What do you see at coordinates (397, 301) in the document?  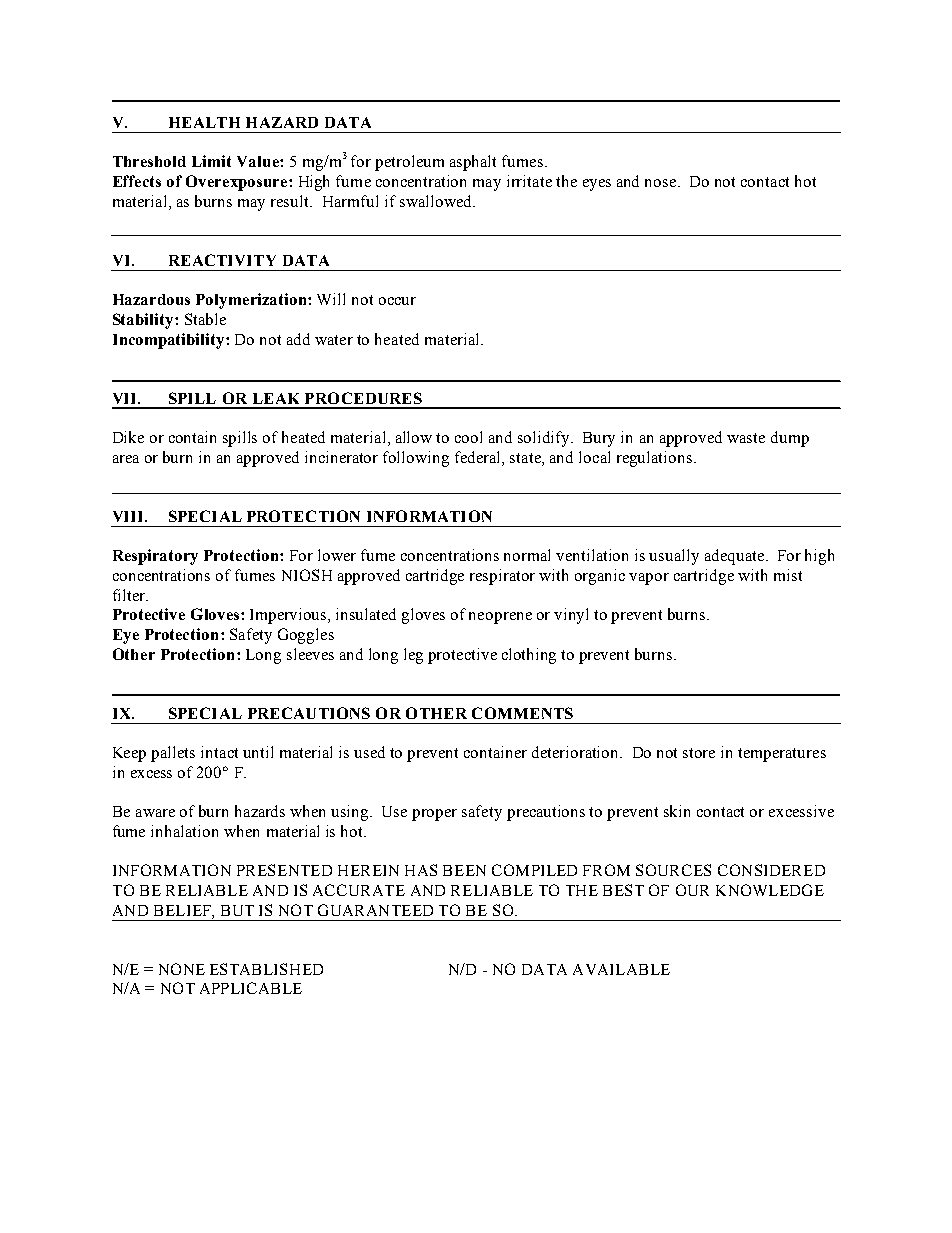 I see `occur` at bounding box center [397, 301].
